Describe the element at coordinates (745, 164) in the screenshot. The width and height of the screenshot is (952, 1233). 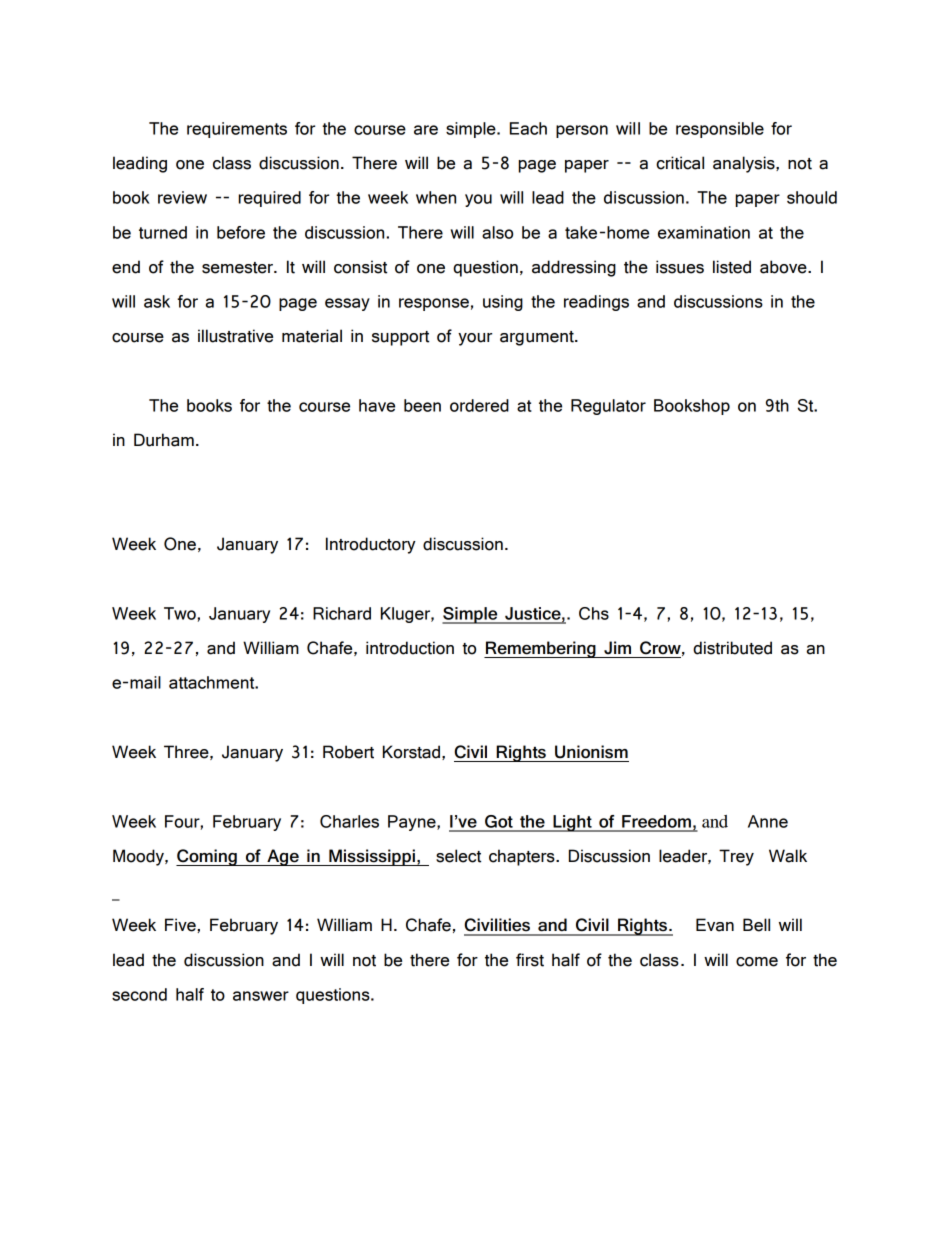
I see `analysis` at that location.
